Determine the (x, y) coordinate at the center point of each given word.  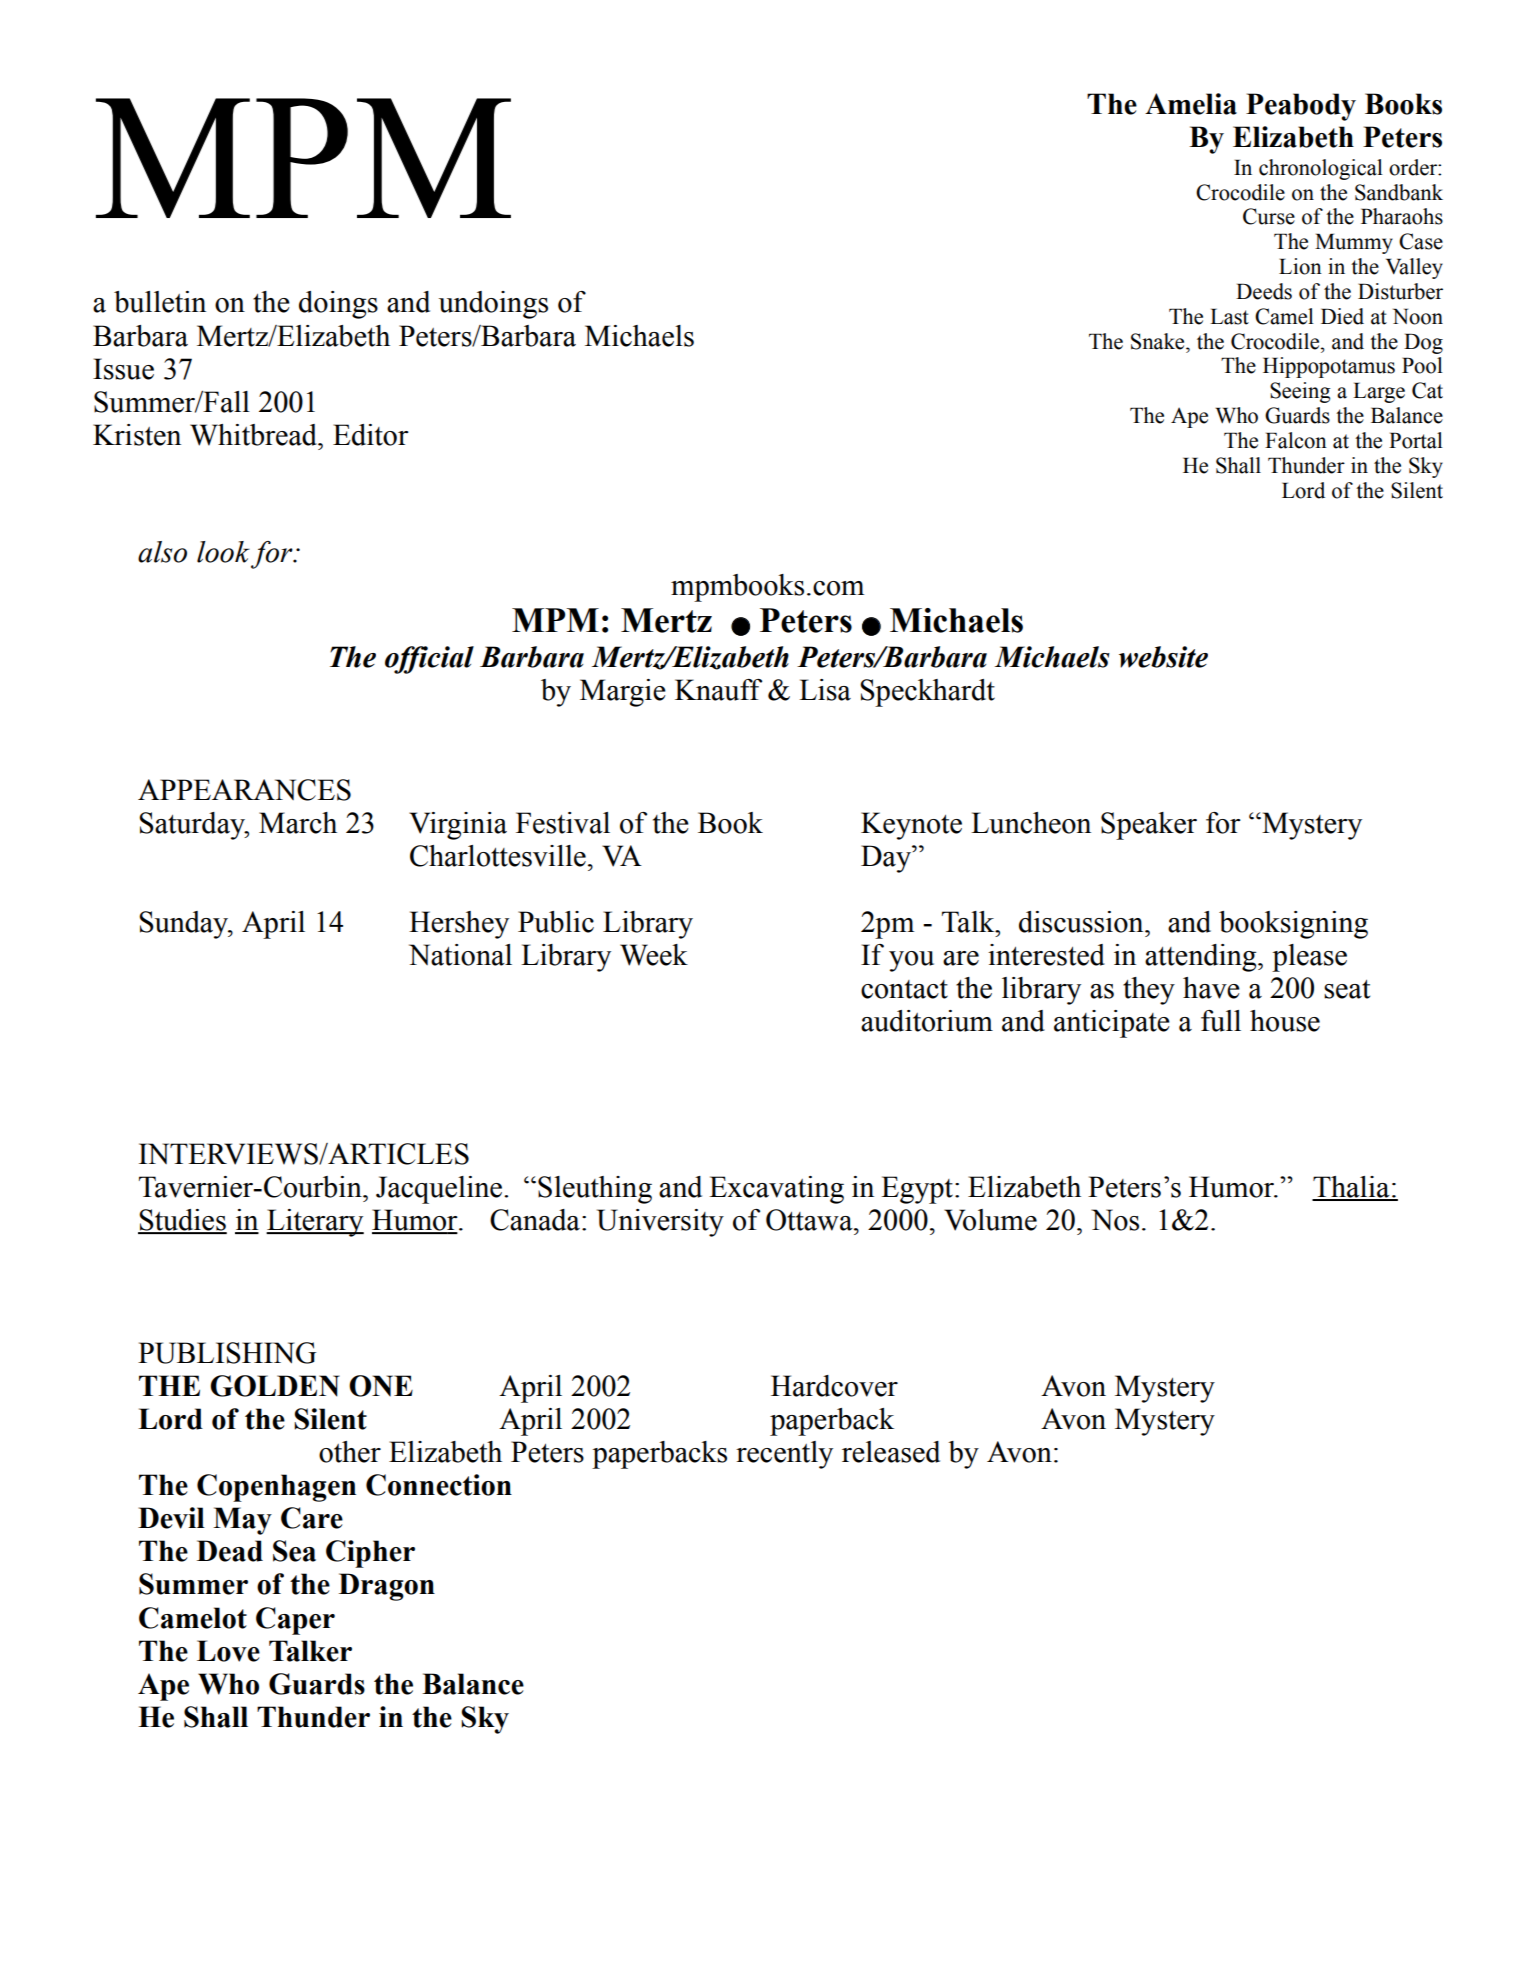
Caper (295, 1621)
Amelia (1191, 104)
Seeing (1300, 392)
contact (904, 989)
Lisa (825, 690)
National (460, 955)
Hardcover (834, 1386)
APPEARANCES (244, 790)
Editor (371, 435)
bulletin (160, 302)
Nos (1115, 1220)
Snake (1159, 341)
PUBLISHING (227, 1353)
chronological (1321, 169)
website (1163, 657)
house (1285, 1021)
